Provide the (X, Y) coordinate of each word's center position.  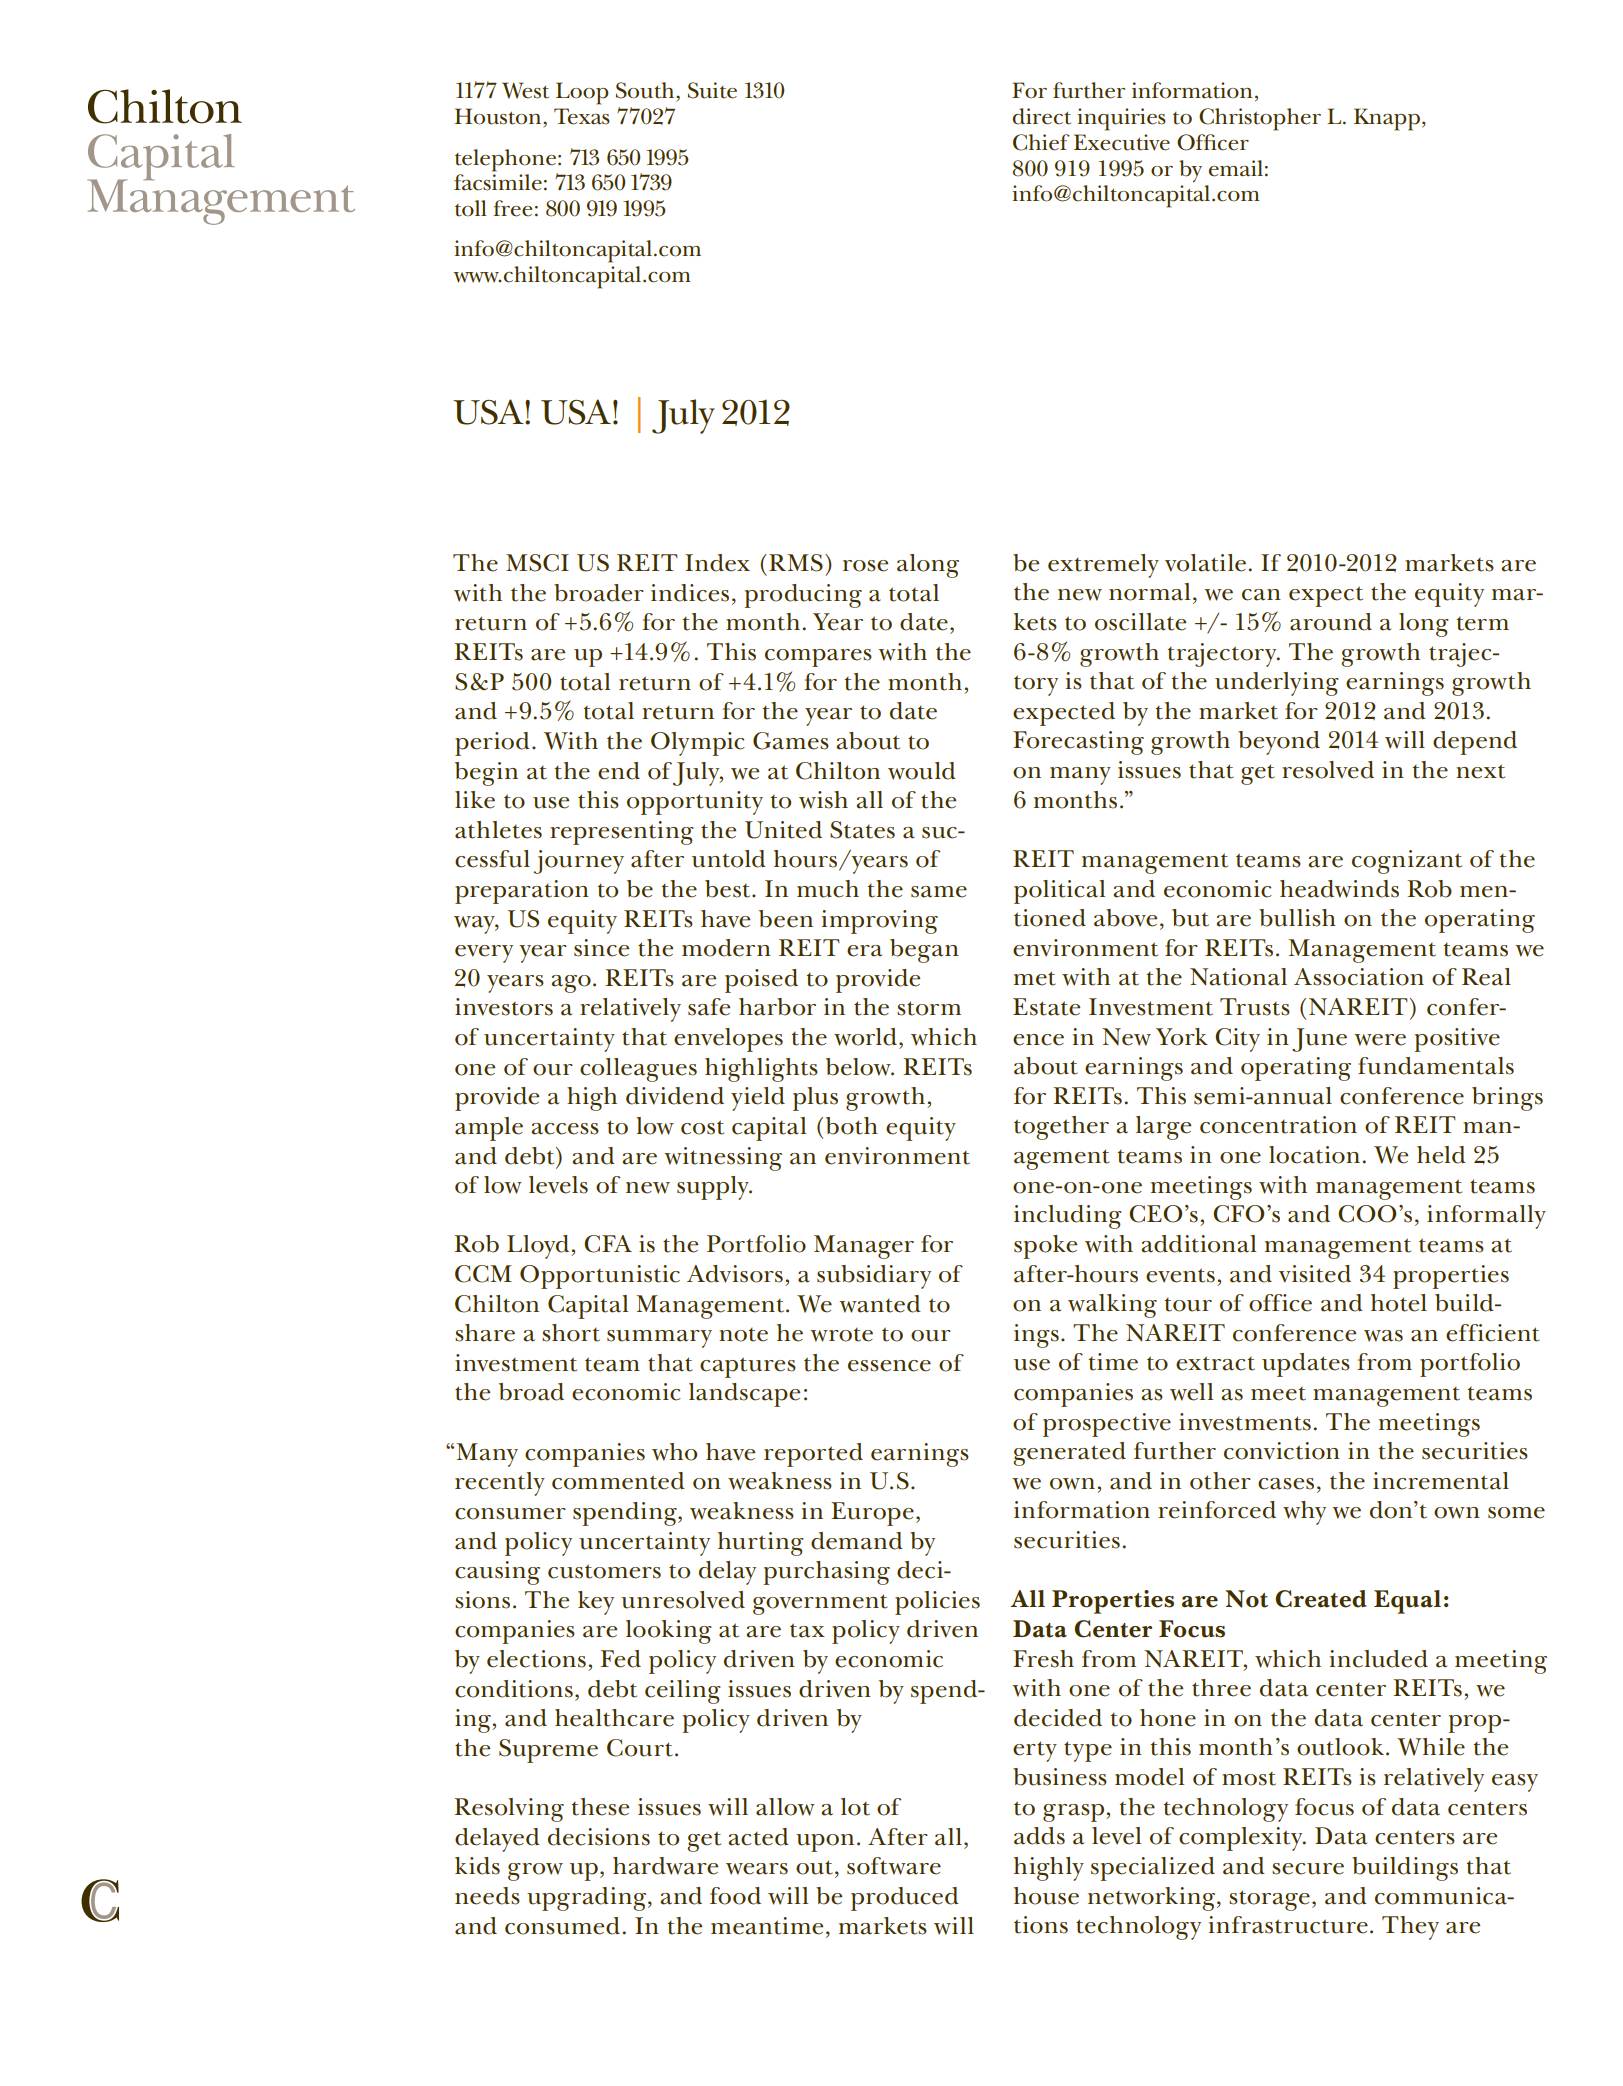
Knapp (1387, 119)
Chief (1041, 142)
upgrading (588, 1899)
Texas (582, 116)
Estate (1046, 1007)
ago (571, 984)
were (1380, 1040)
